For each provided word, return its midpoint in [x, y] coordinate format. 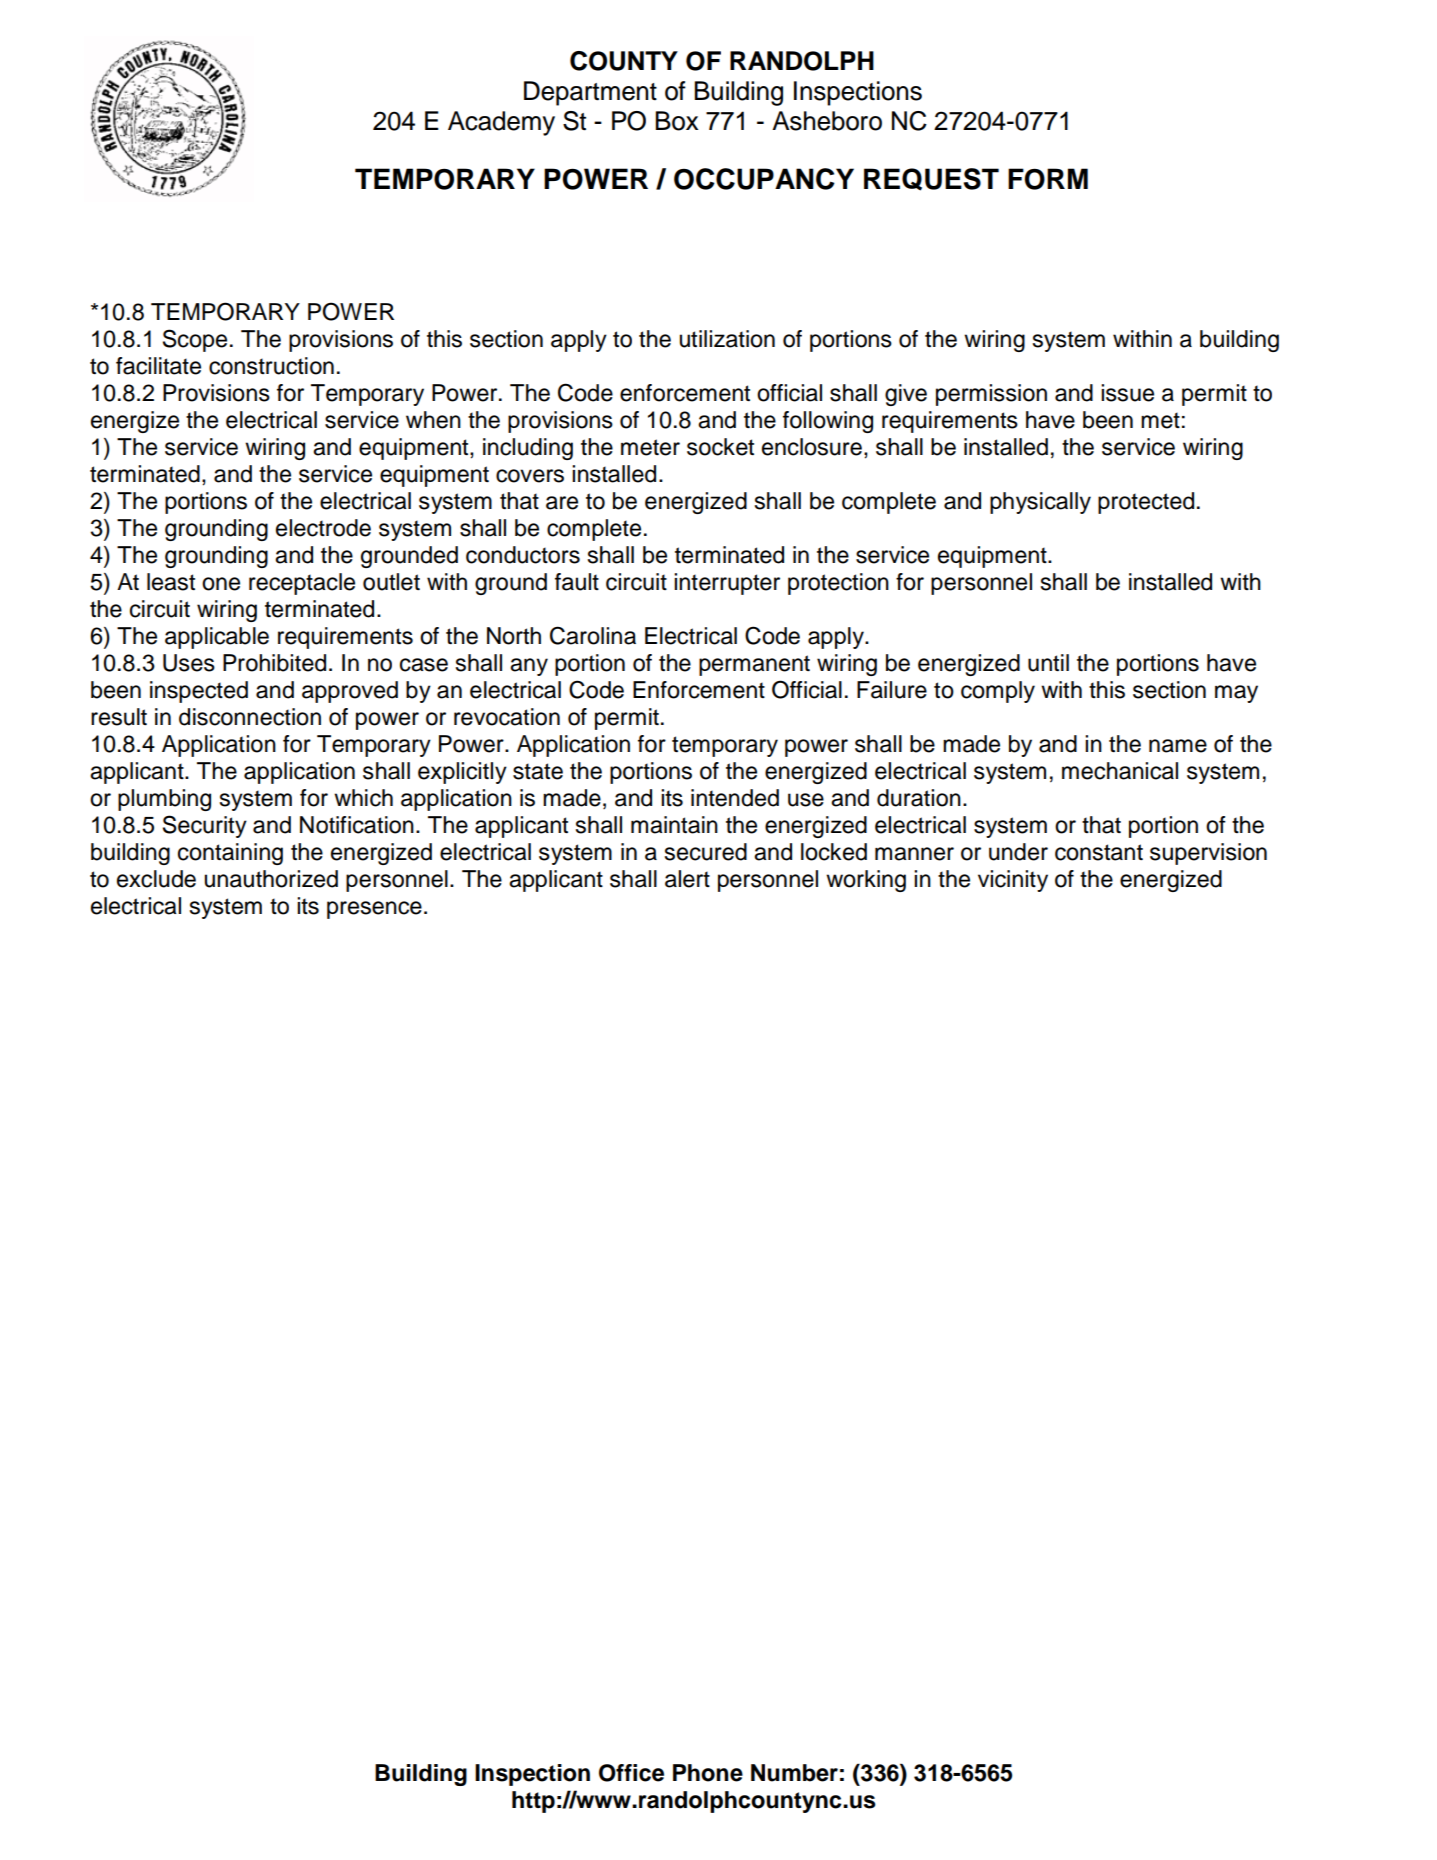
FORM [1048, 179]
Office [631, 1773]
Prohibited [274, 663]
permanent [754, 665]
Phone [708, 1773]
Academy [501, 123]
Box [676, 121]
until [1048, 663]
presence [374, 910]
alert [687, 879]
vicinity [1013, 881]
